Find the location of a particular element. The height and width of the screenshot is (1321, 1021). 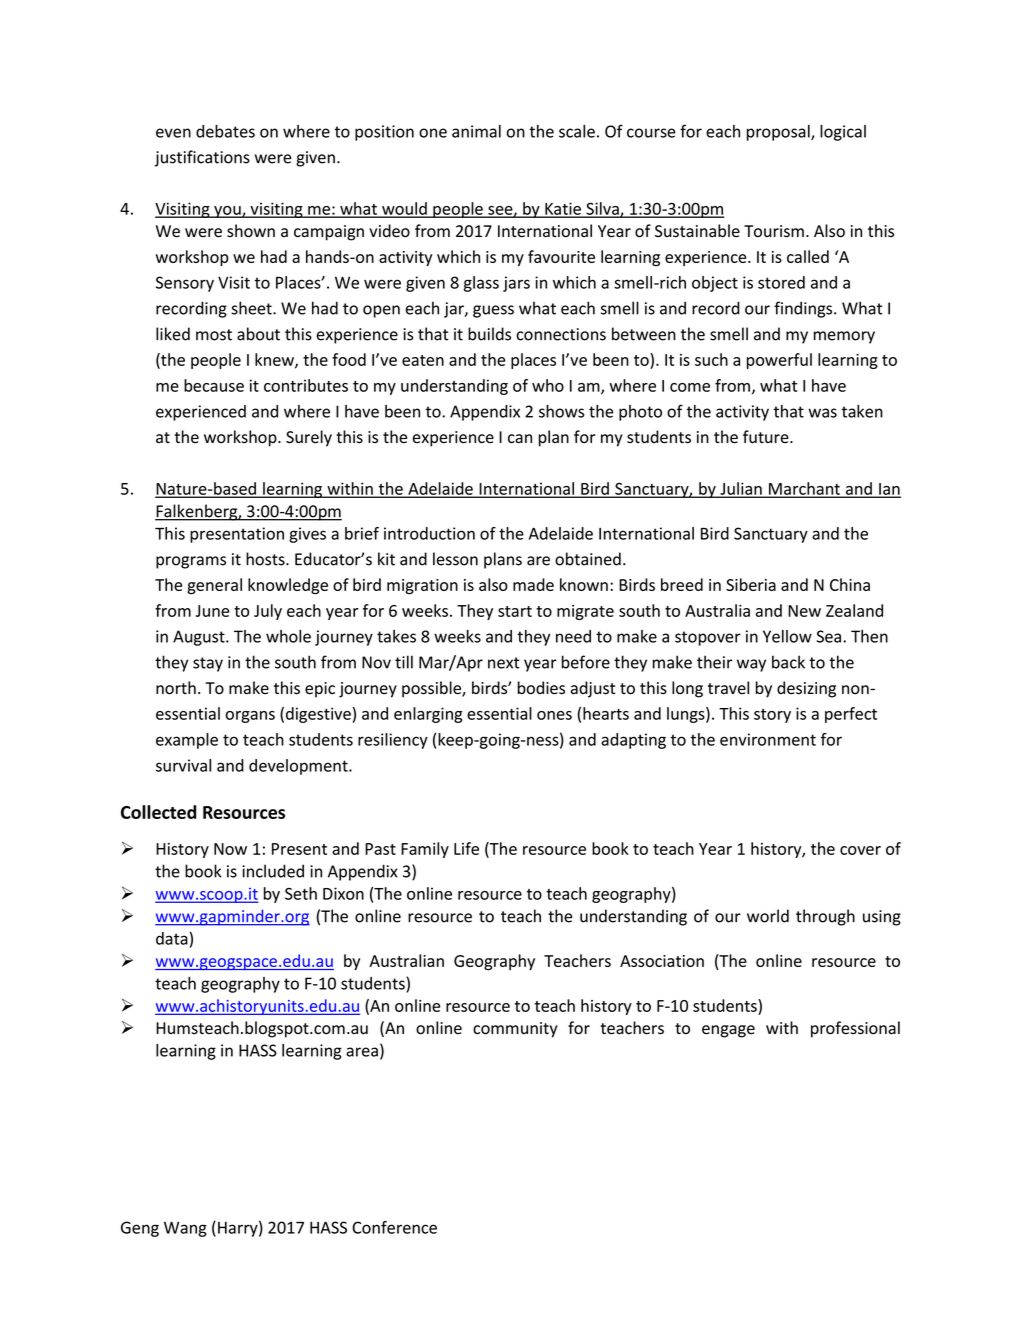

included is located at coordinates (273, 871).
